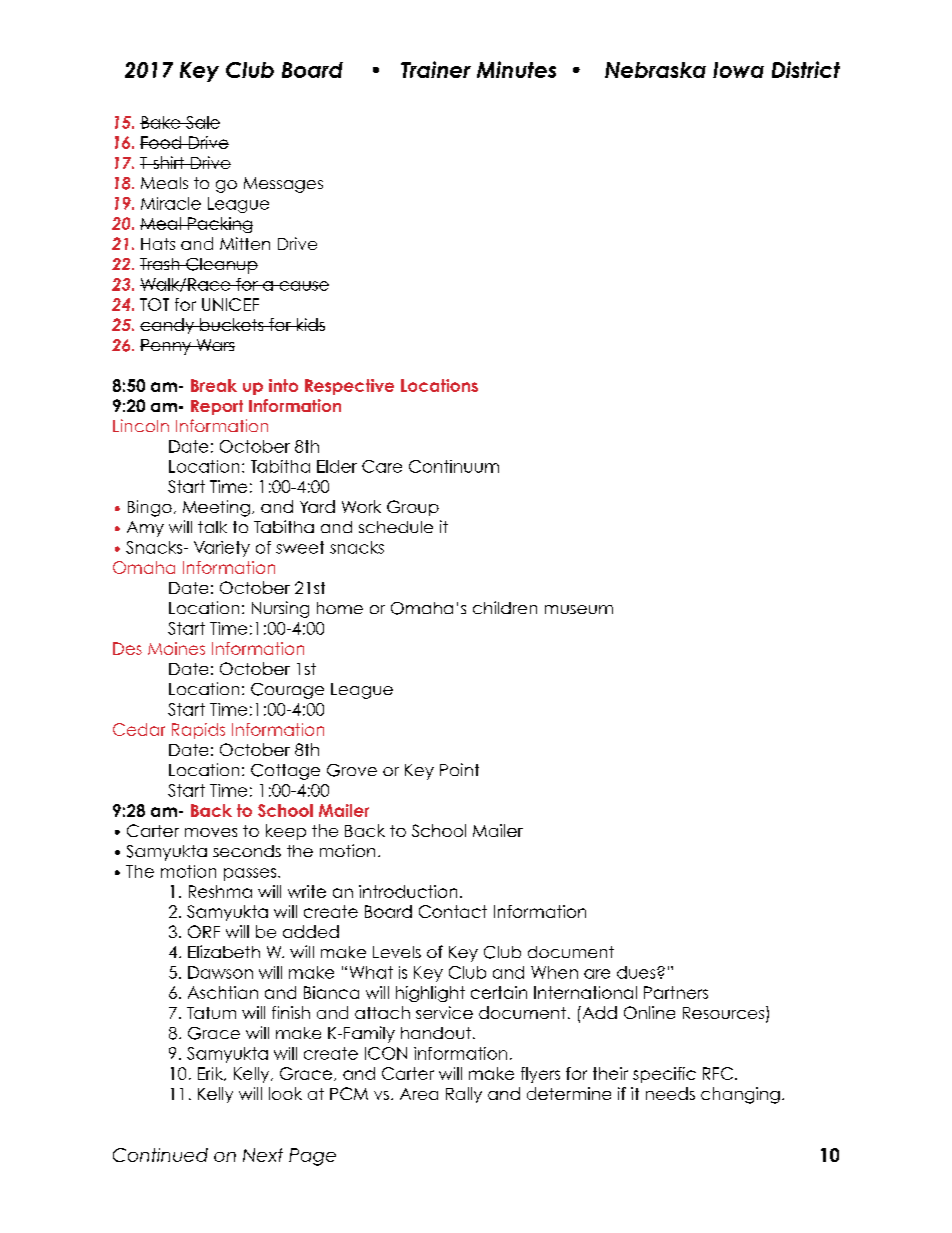  Describe the element at coordinates (141, 425) in the screenshot. I see `Lincoln` at that location.
